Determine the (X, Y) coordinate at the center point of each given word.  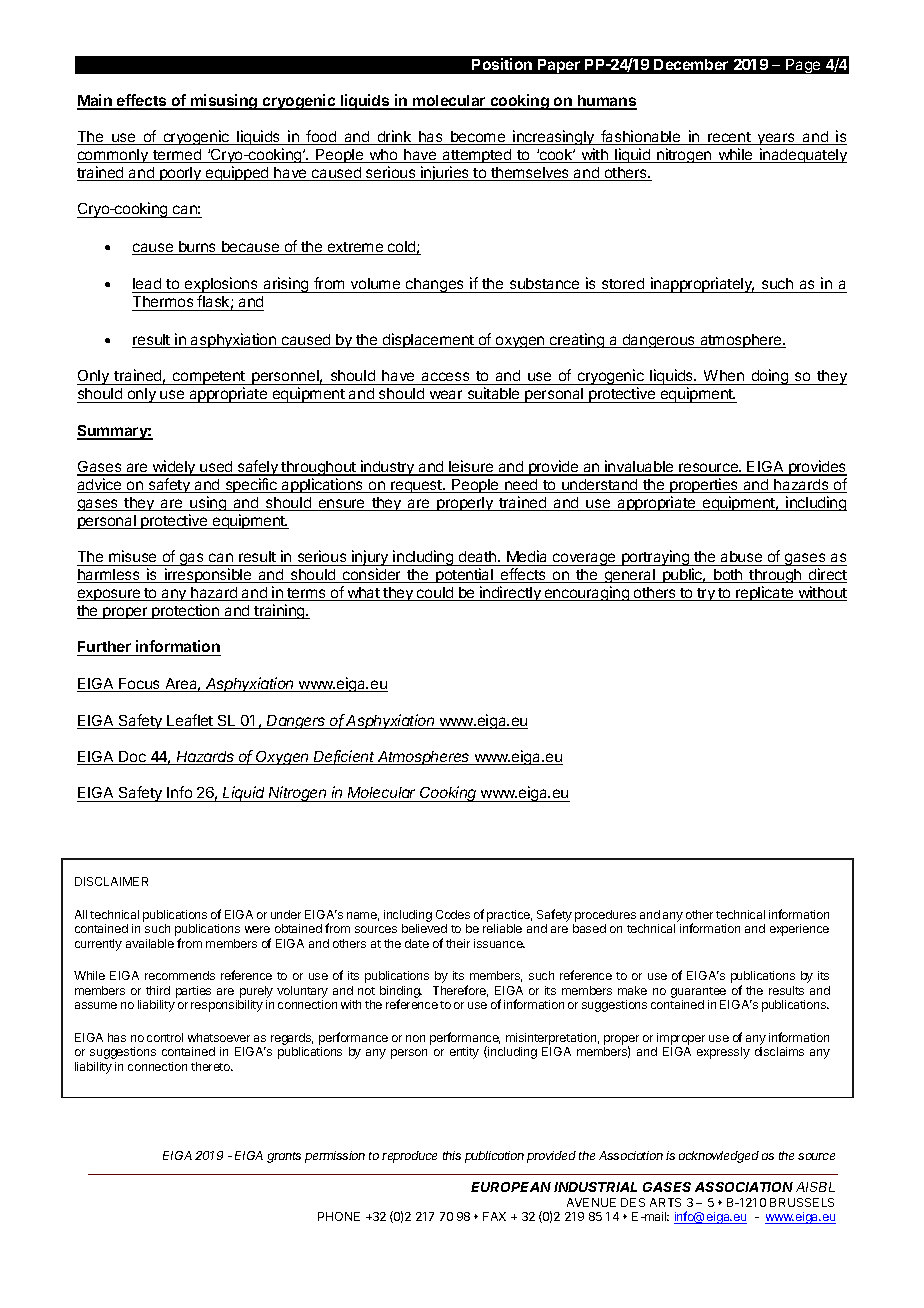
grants (284, 1157)
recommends (180, 975)
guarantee (698, 992)
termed (177, 156)
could (435, 594)
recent (729, 138)
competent (209, 379)
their (458, 943)
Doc (132, 758)
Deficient (344, 757)
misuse (133, 558)
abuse (742, 558)
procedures (605, 916)
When (724, 377)
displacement (428, 340)
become (478, 138)
